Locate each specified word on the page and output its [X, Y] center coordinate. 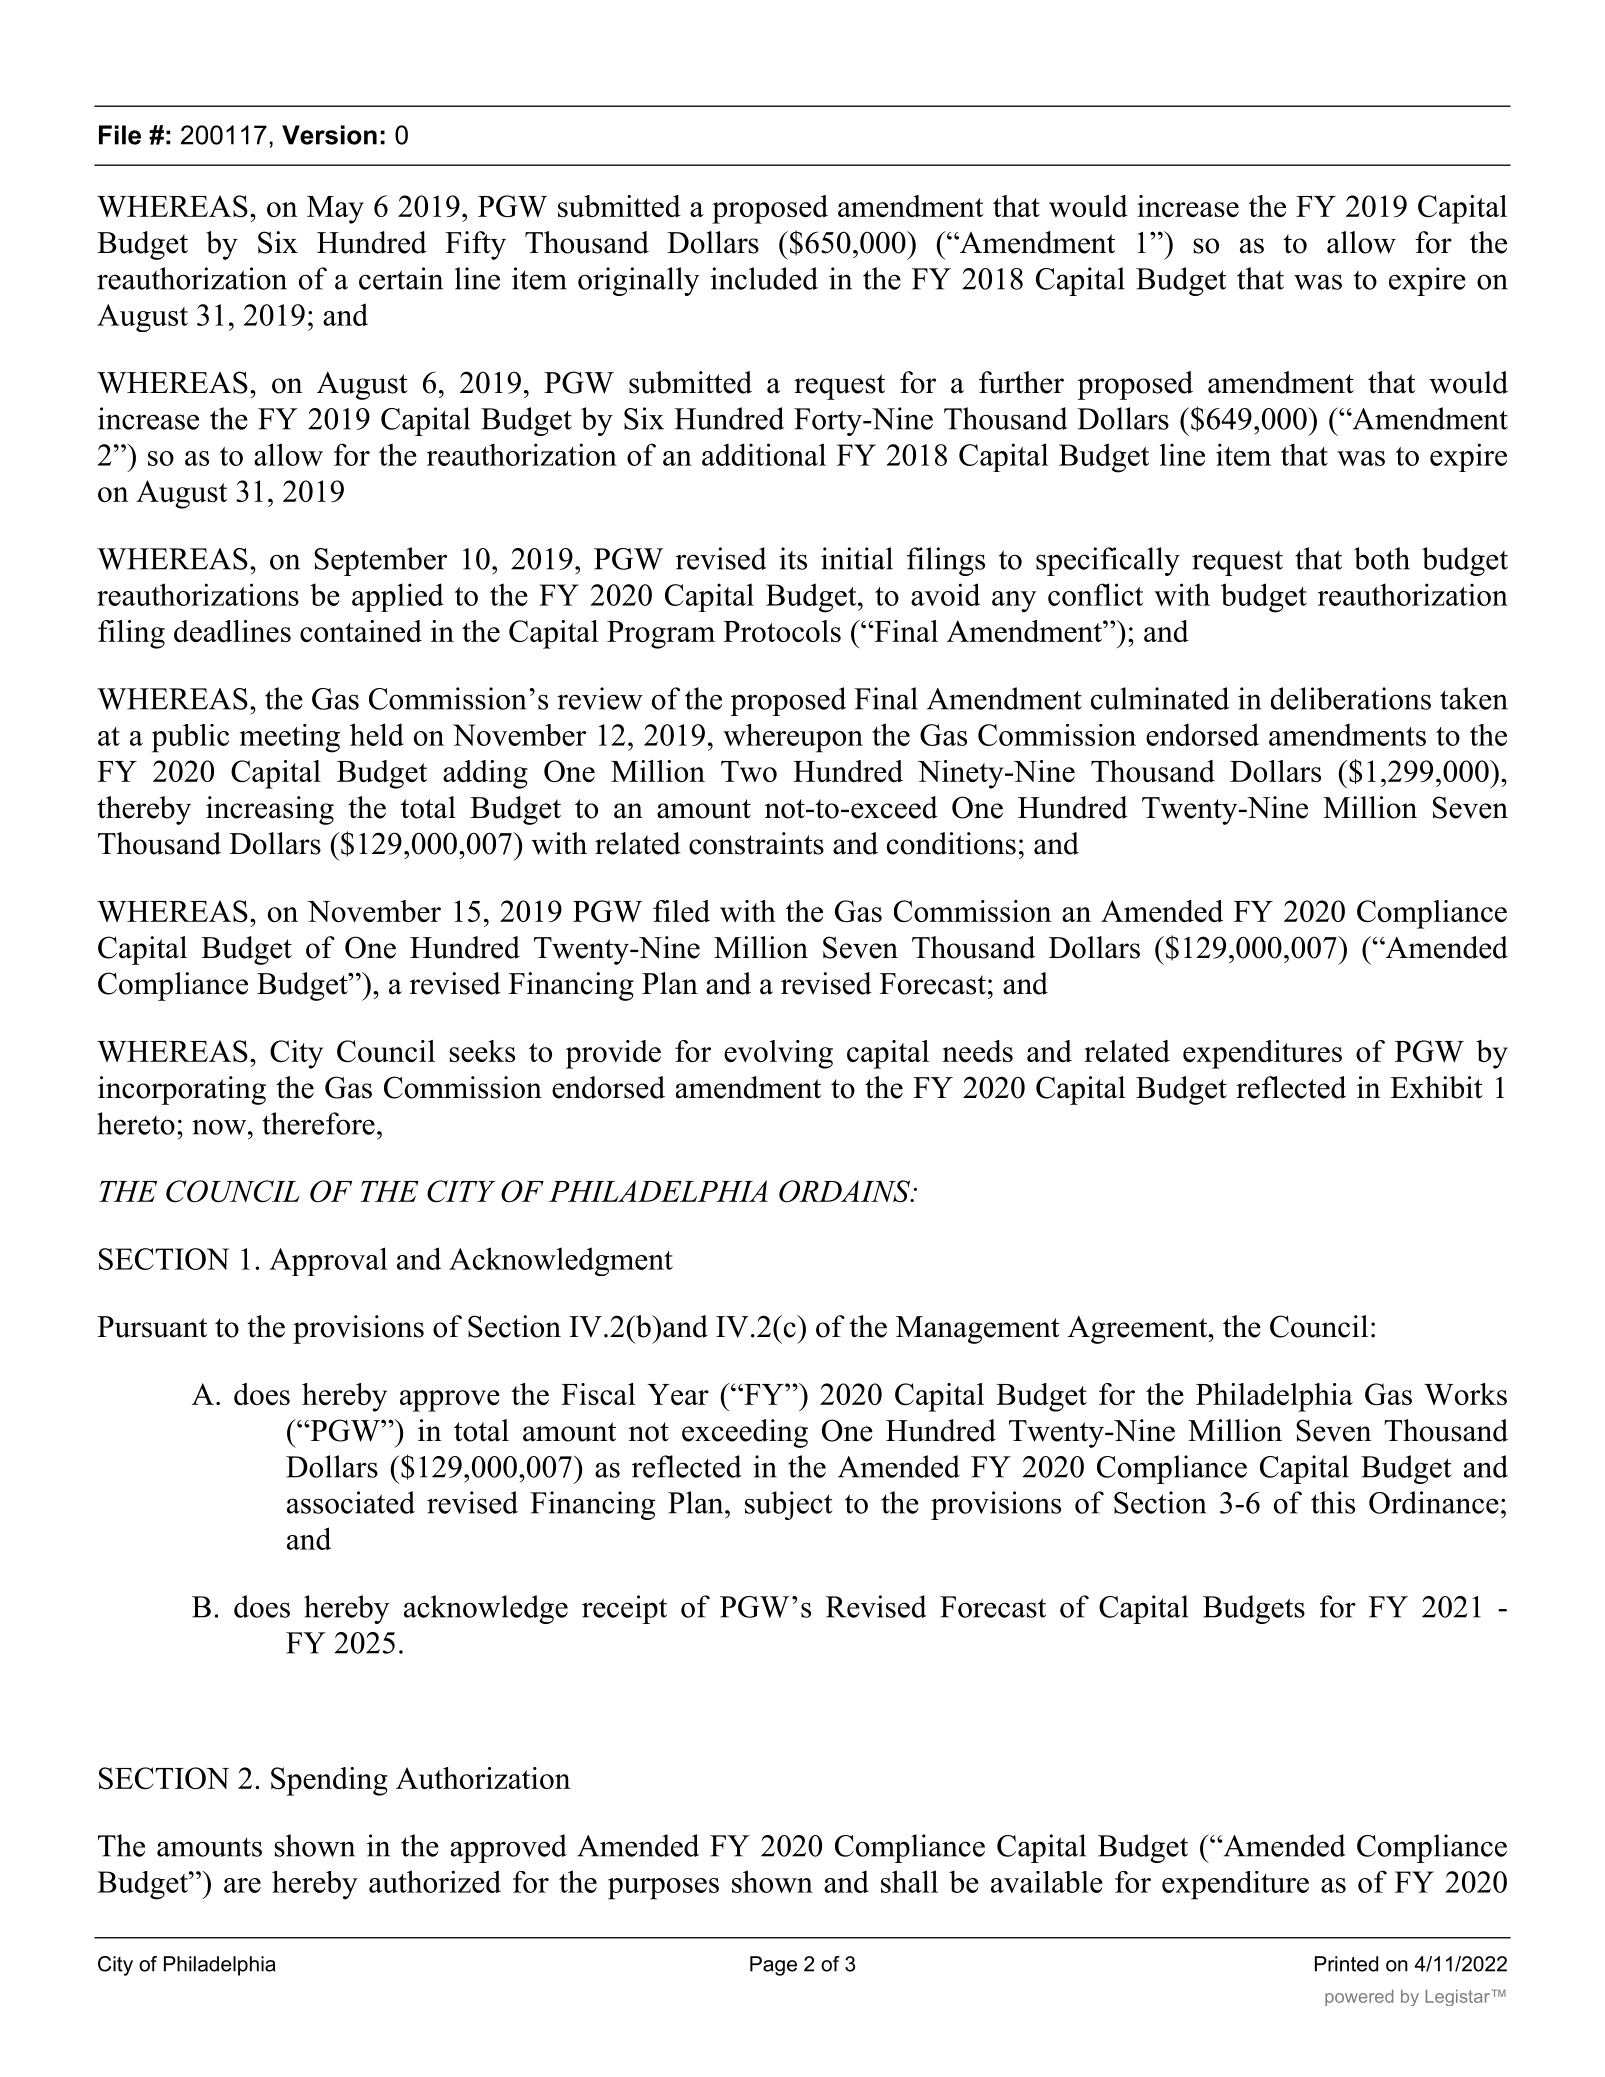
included [764, 278]
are [242, 1885]
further [1021, 382]
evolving [778, 1054]
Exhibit [1436, 1087]
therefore [318, 1123]
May [335, 210]
